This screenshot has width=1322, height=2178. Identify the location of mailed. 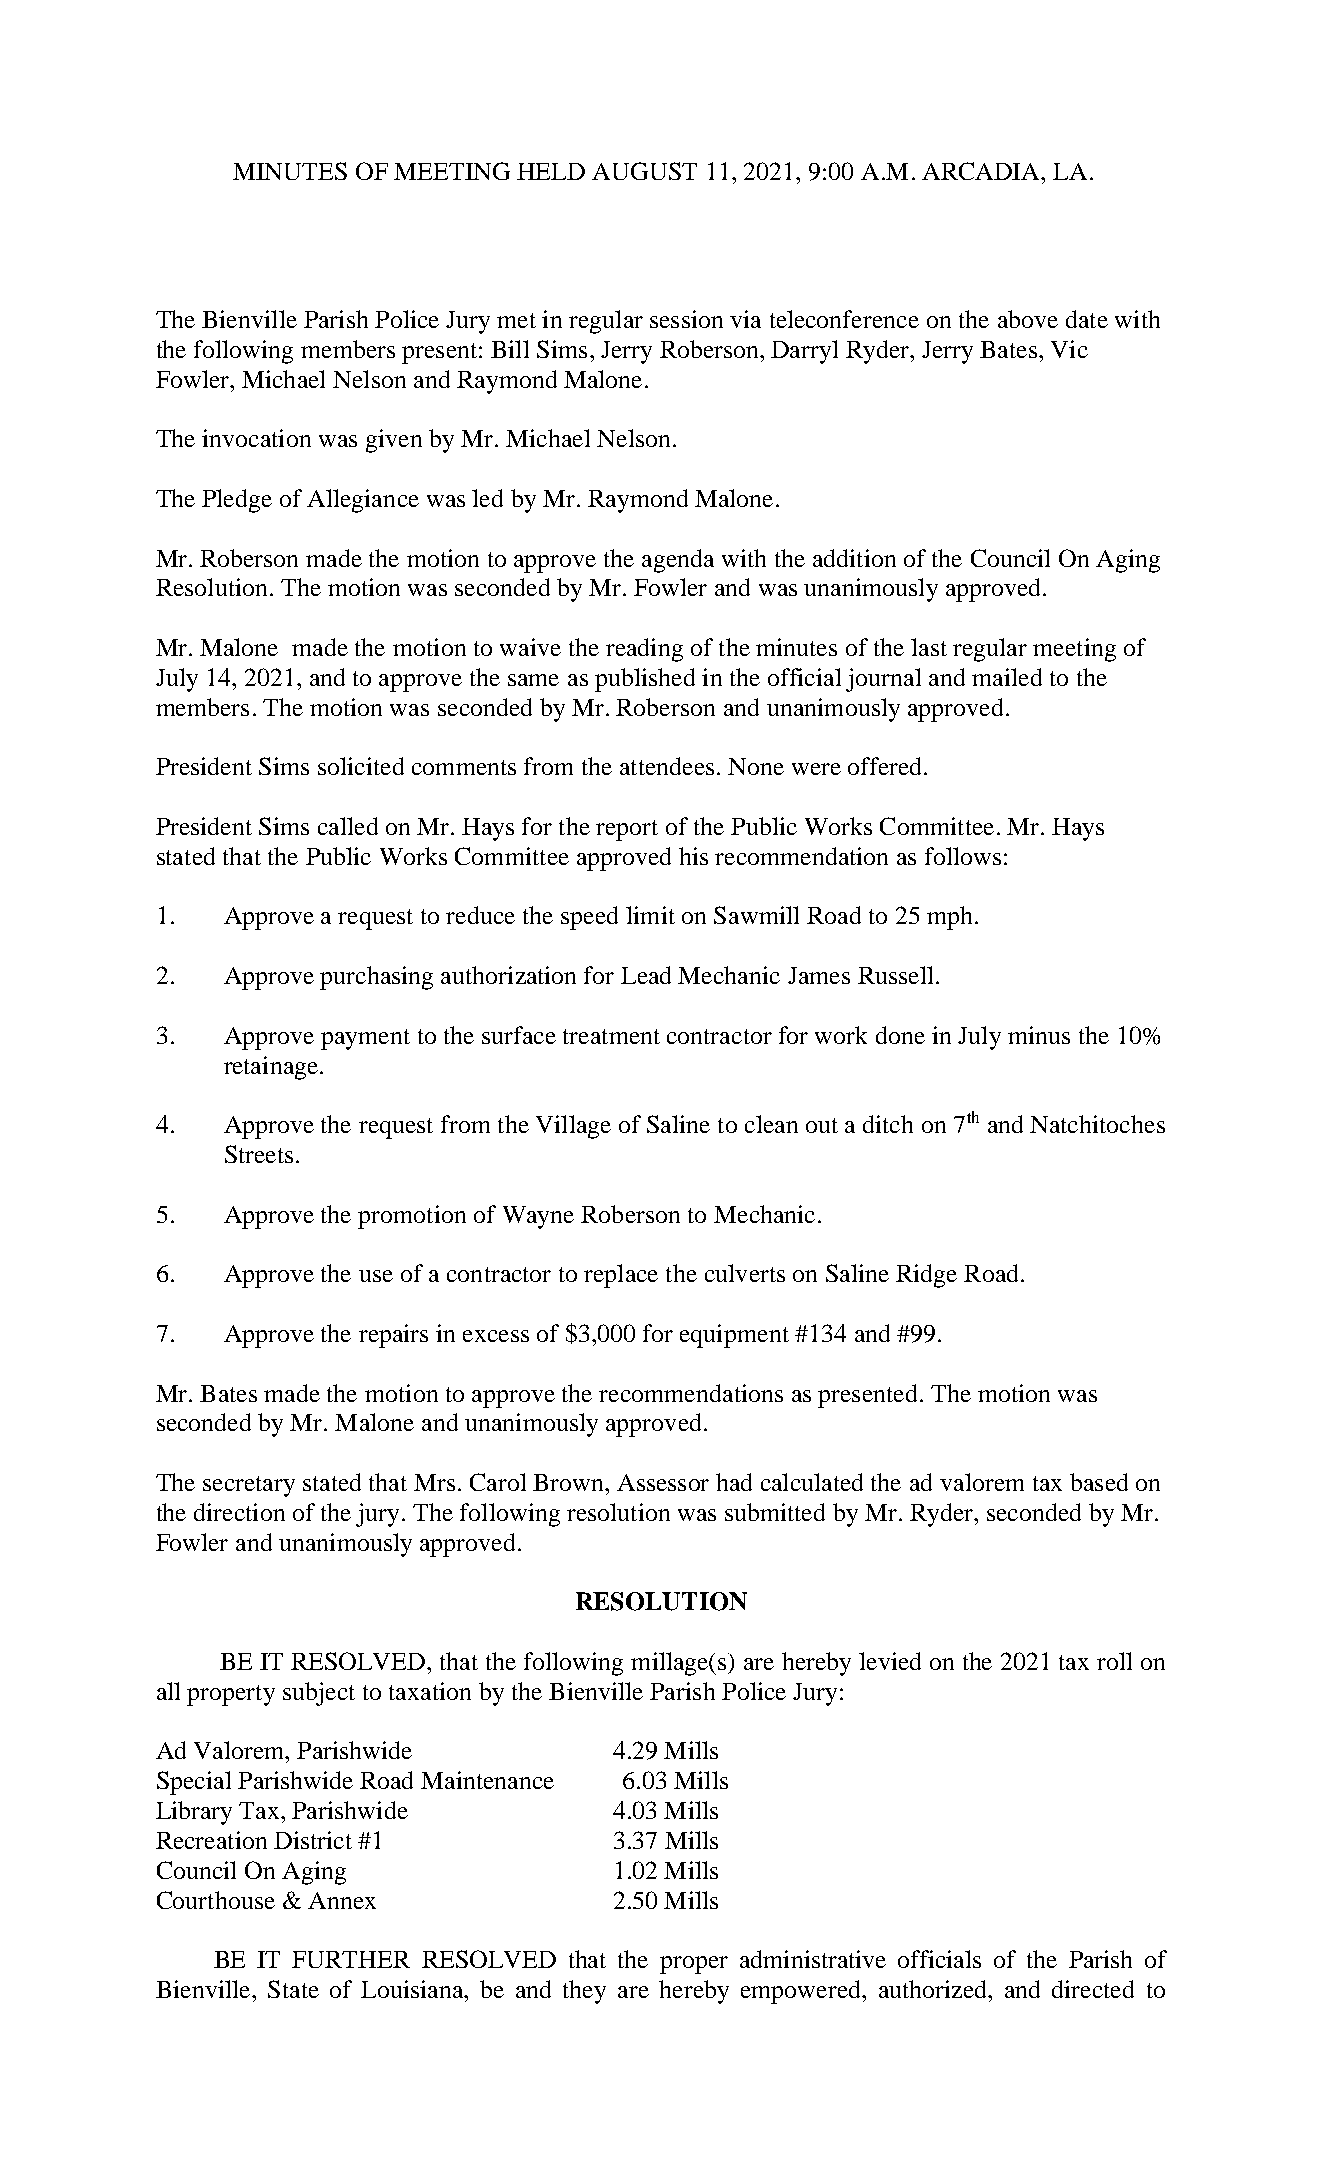
(1007, 677).
